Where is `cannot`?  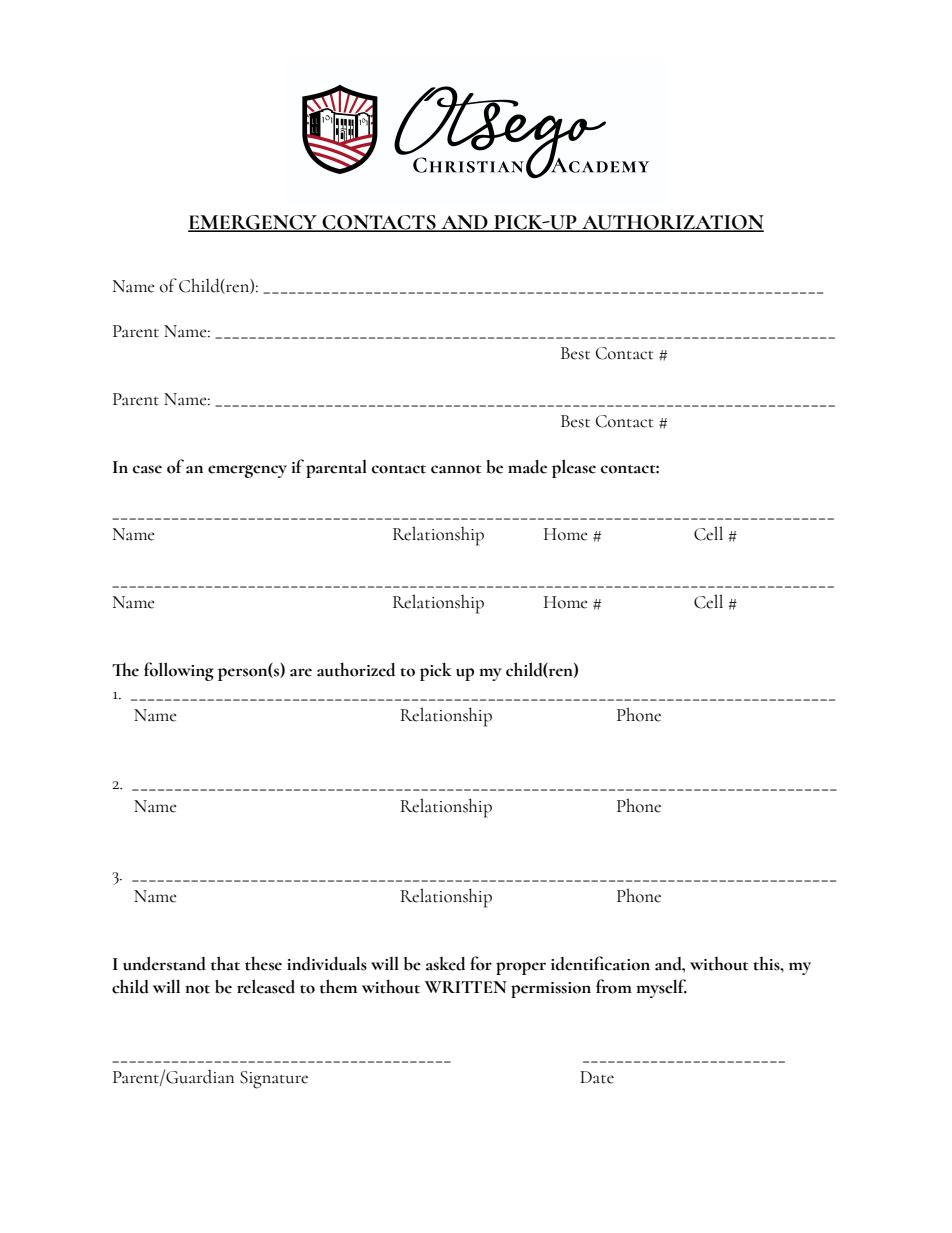 cannot is located at coordinates (456, 469).
